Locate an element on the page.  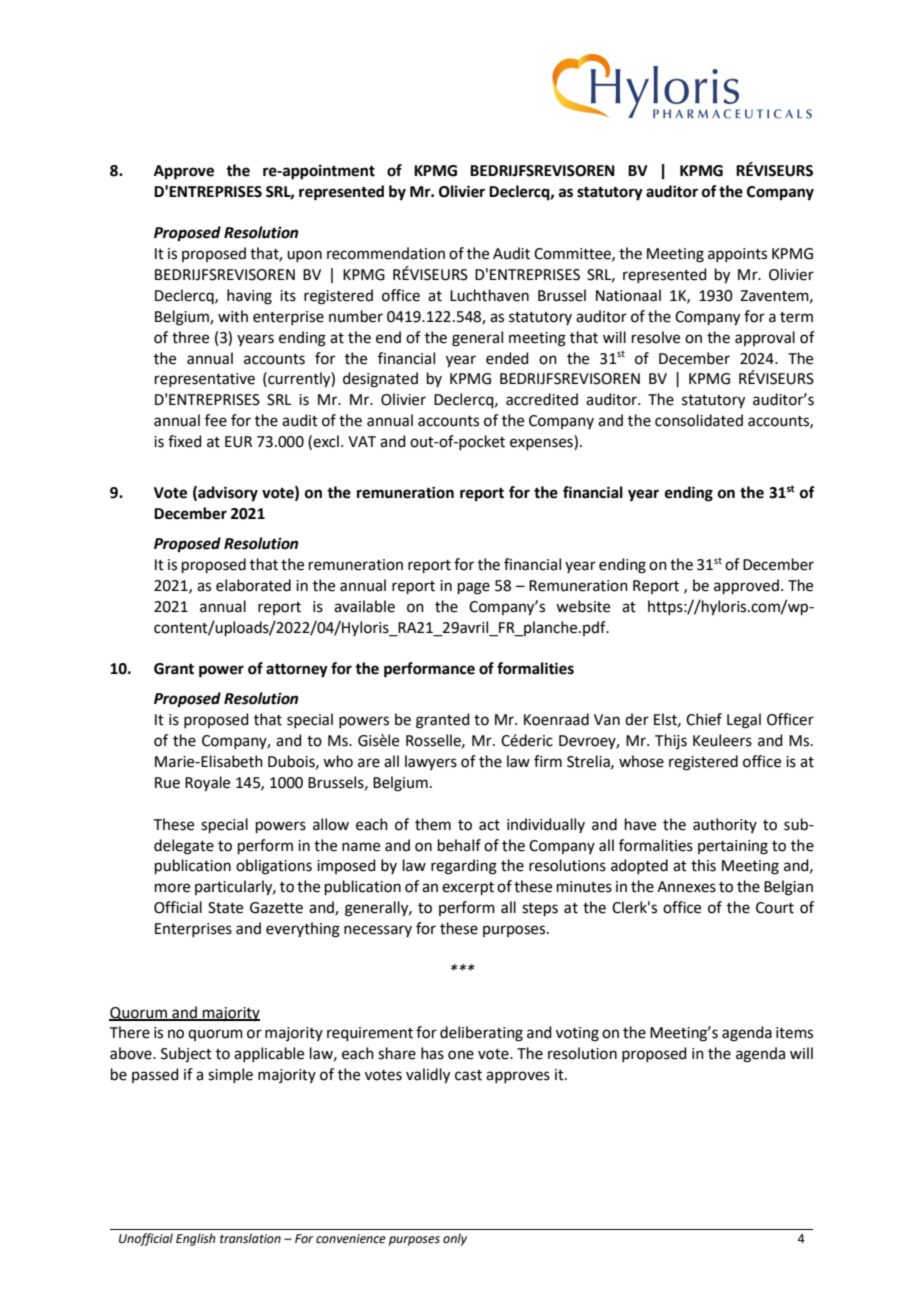
recommendation is located at coordinates (386, 253).
